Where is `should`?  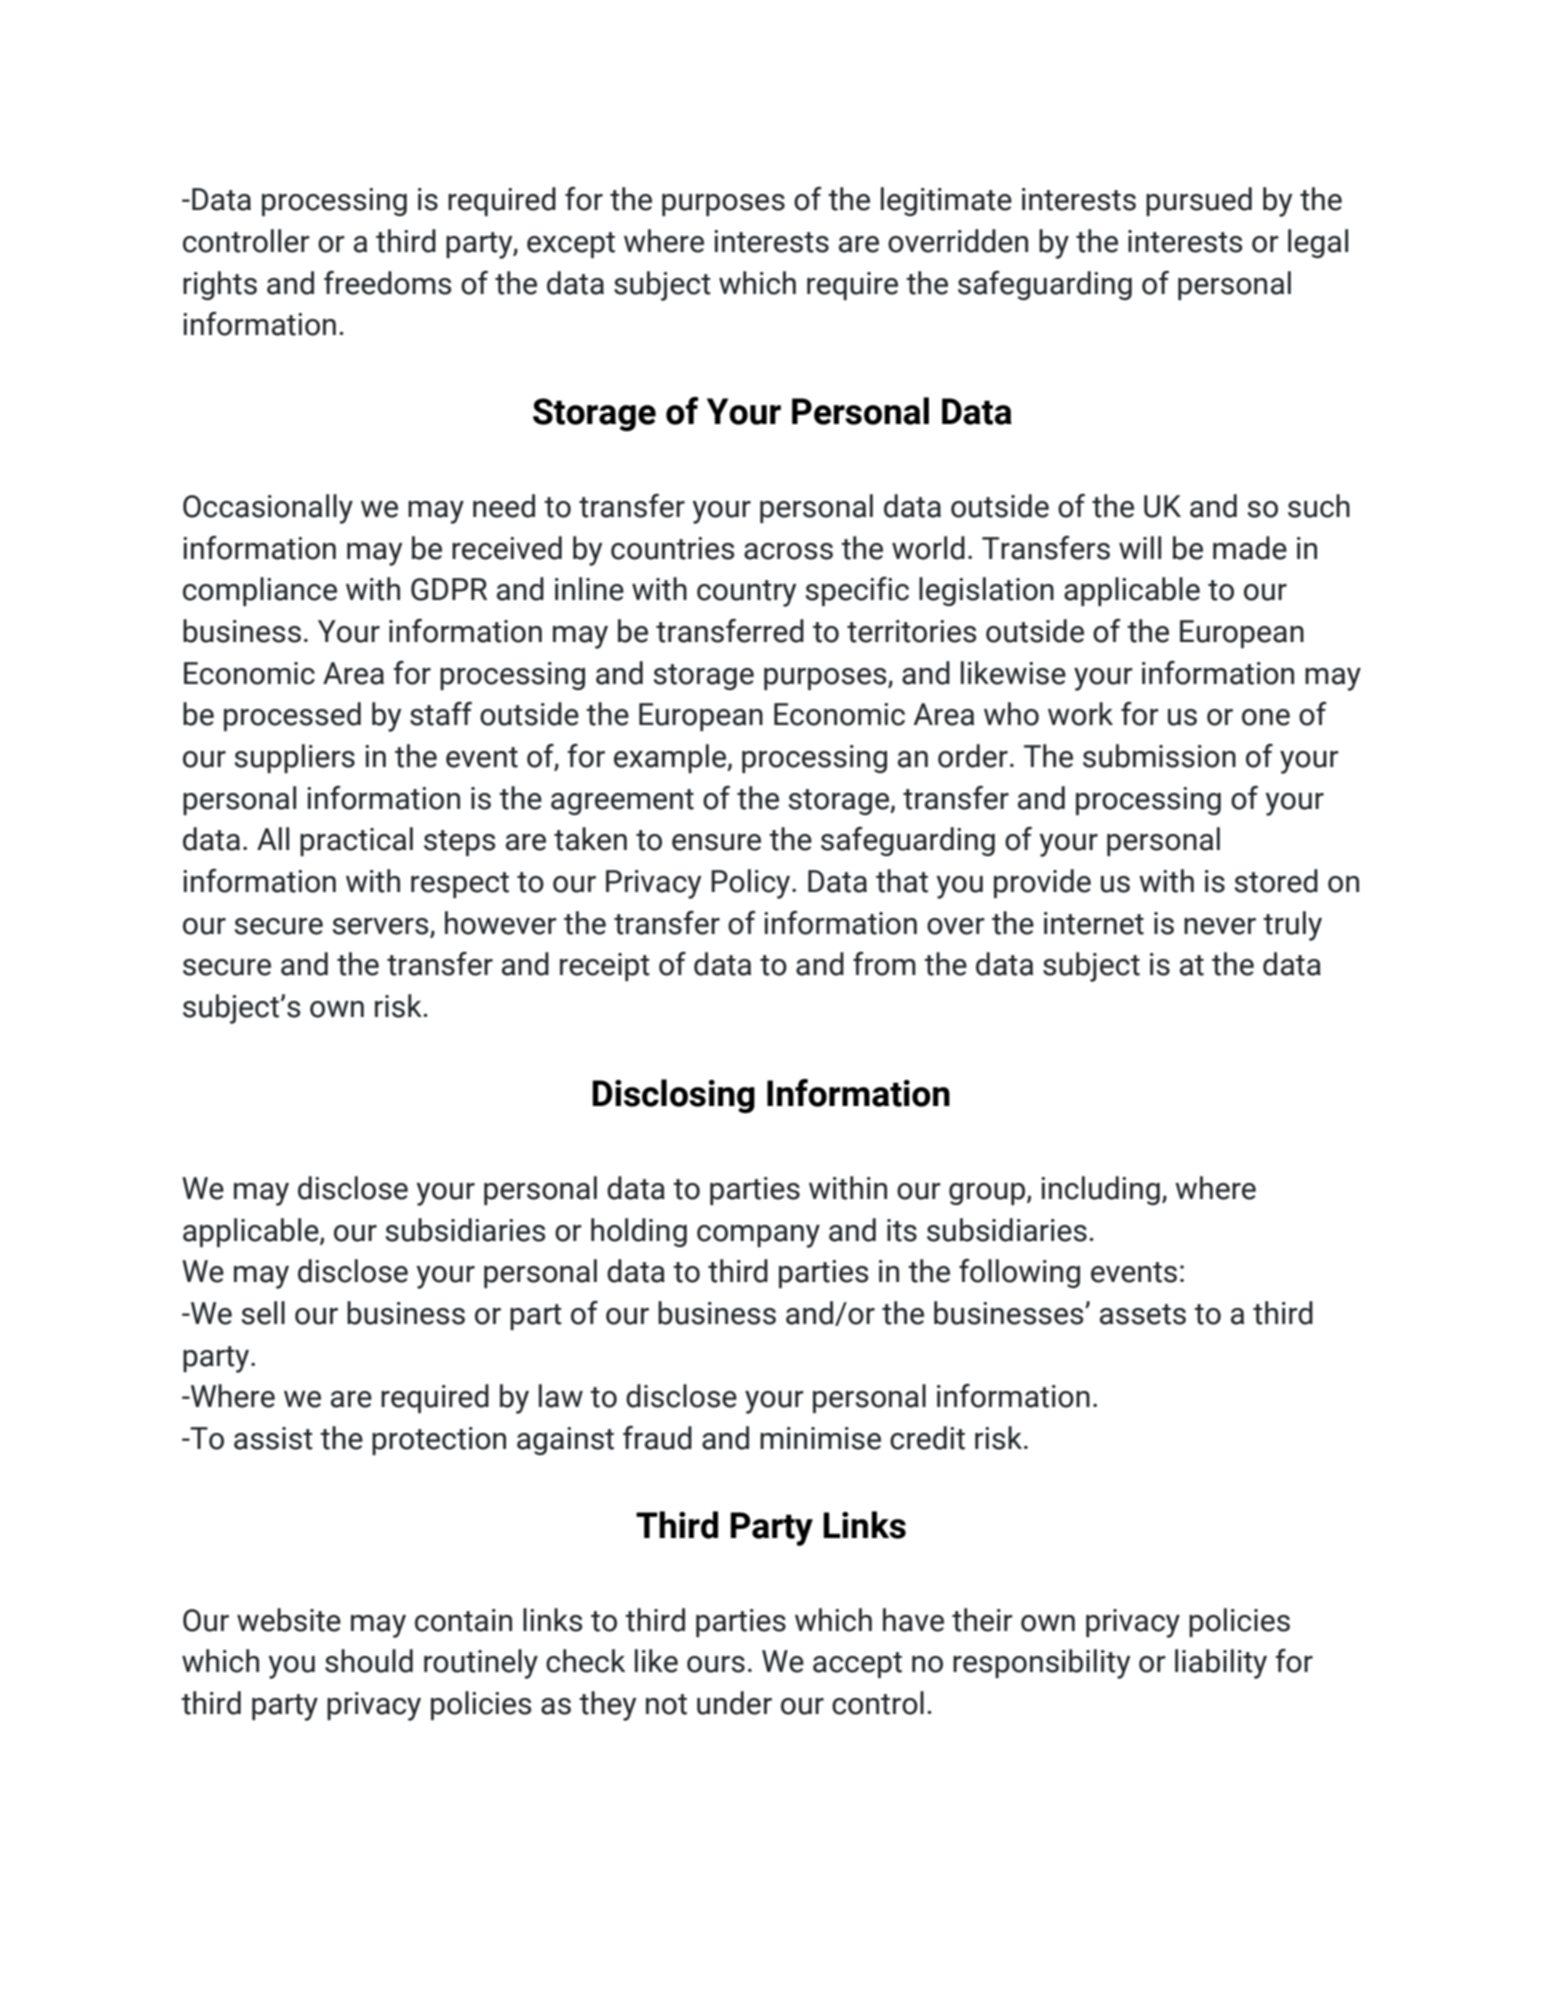
should is located at coordinates (369, 1661).
